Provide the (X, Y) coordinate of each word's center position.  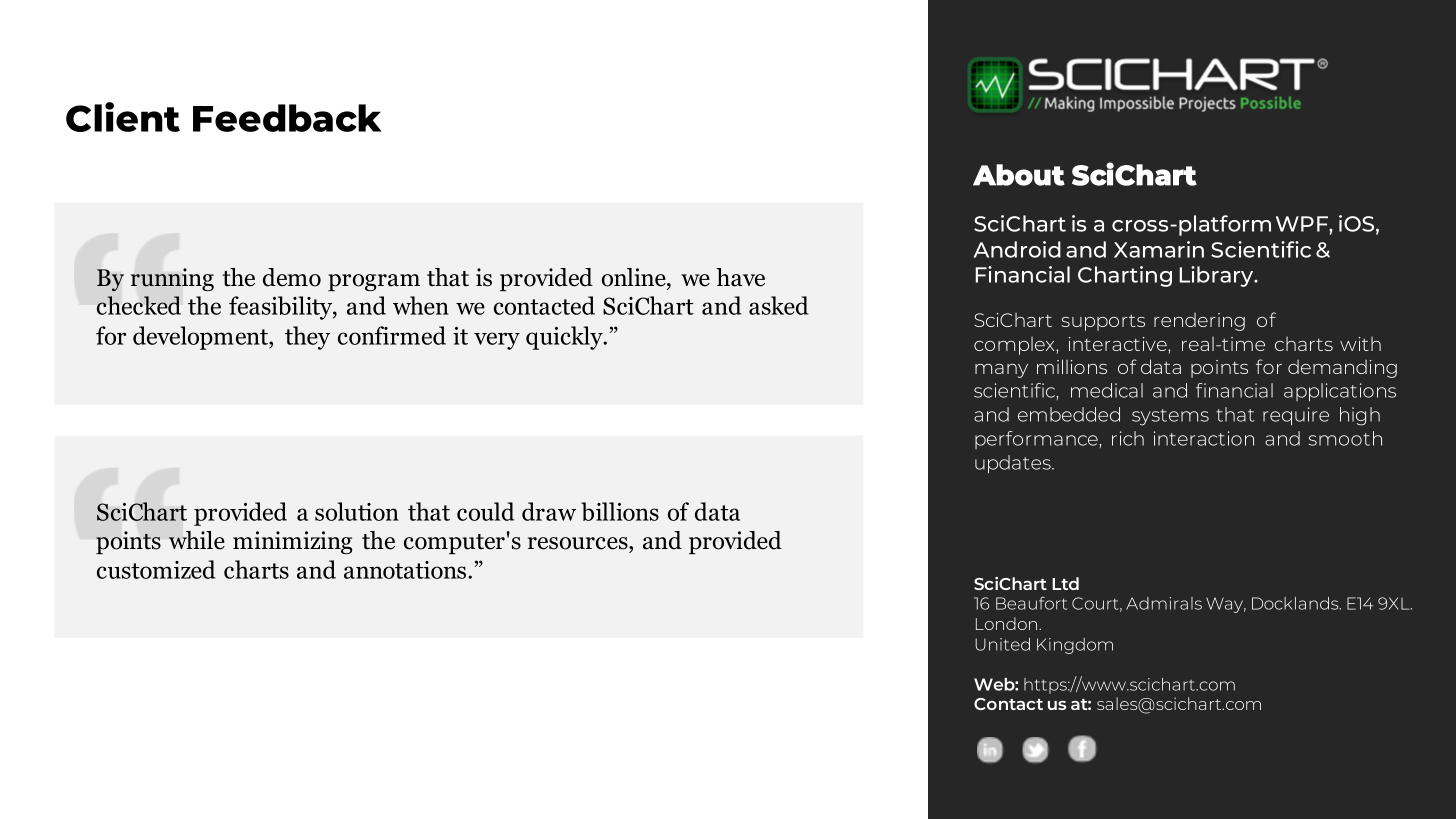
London (1008, 623)
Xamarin (1159, 249)
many (1001, 371)
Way (1226, 605)
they (307, 338)
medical (1107, 390)
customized (156, 569)
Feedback (287, 118)
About (1019, 175)
